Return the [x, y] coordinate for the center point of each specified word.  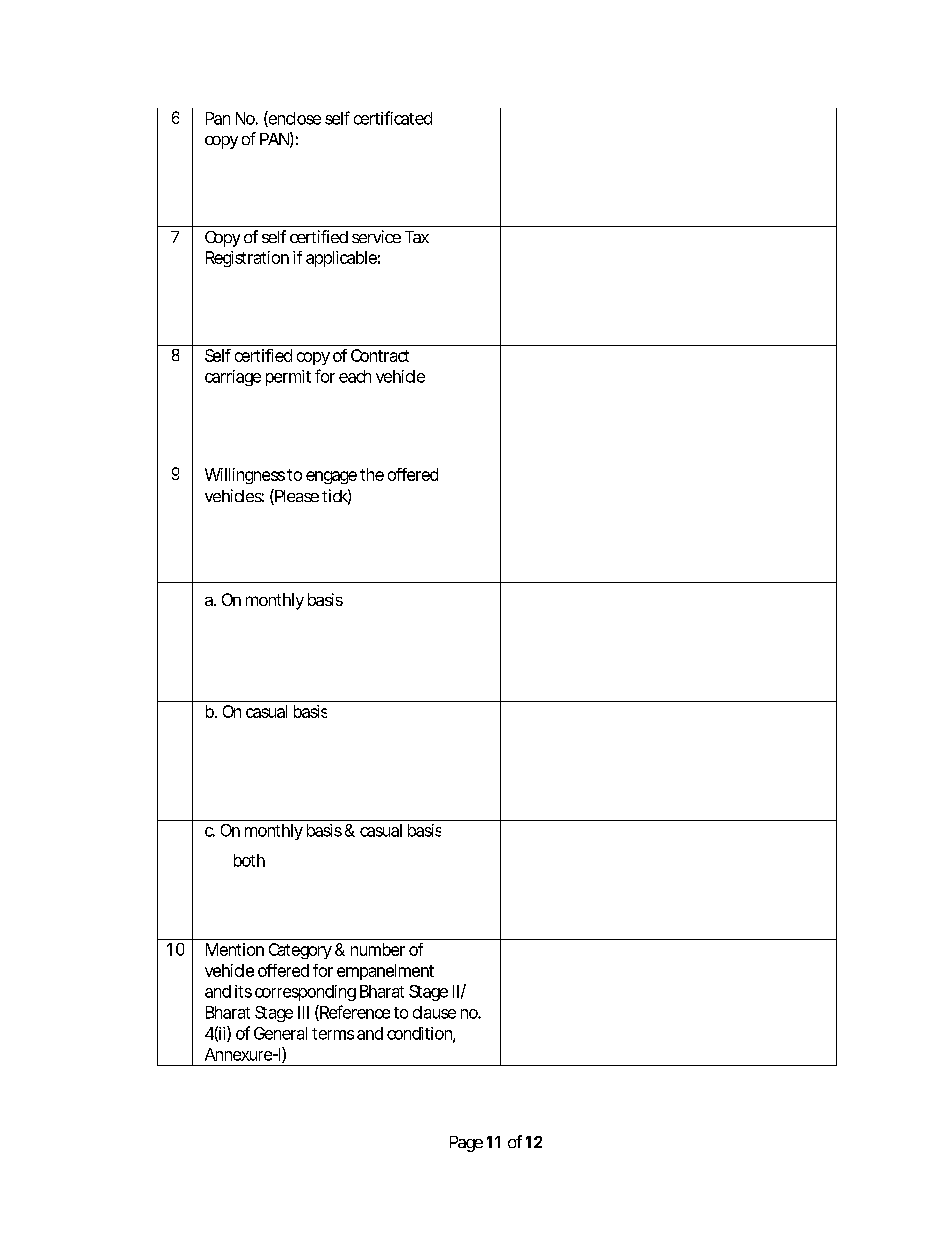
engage [331, 477]
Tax [417, 237]
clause [434, 1012]
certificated [393, 118]
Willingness [245, 476]
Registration [247, 259]
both [249, 860]
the [372, 474]
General [280, 1033]
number [378, 949]
